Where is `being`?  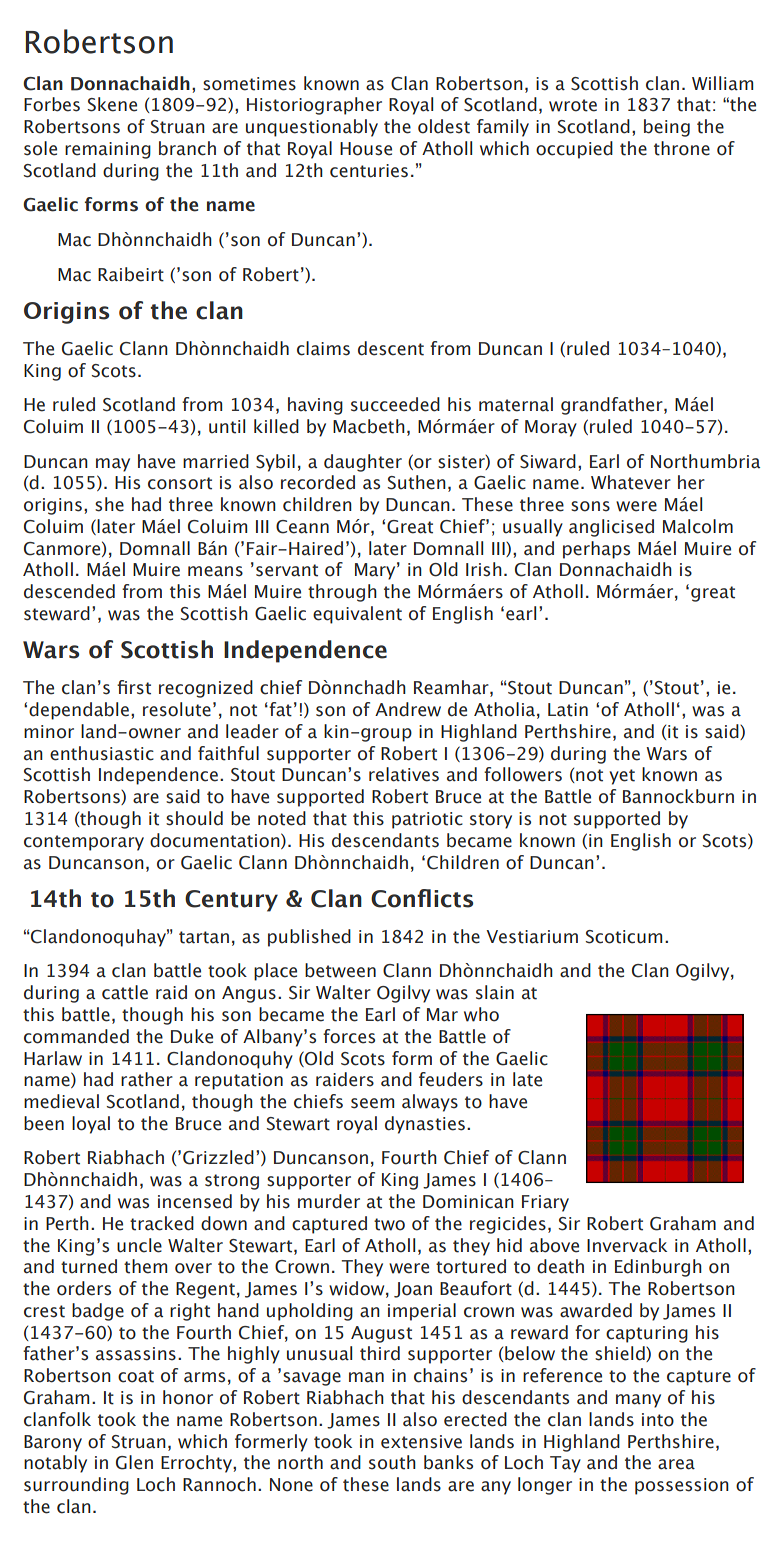
being is located at coordinates (667, 128).
